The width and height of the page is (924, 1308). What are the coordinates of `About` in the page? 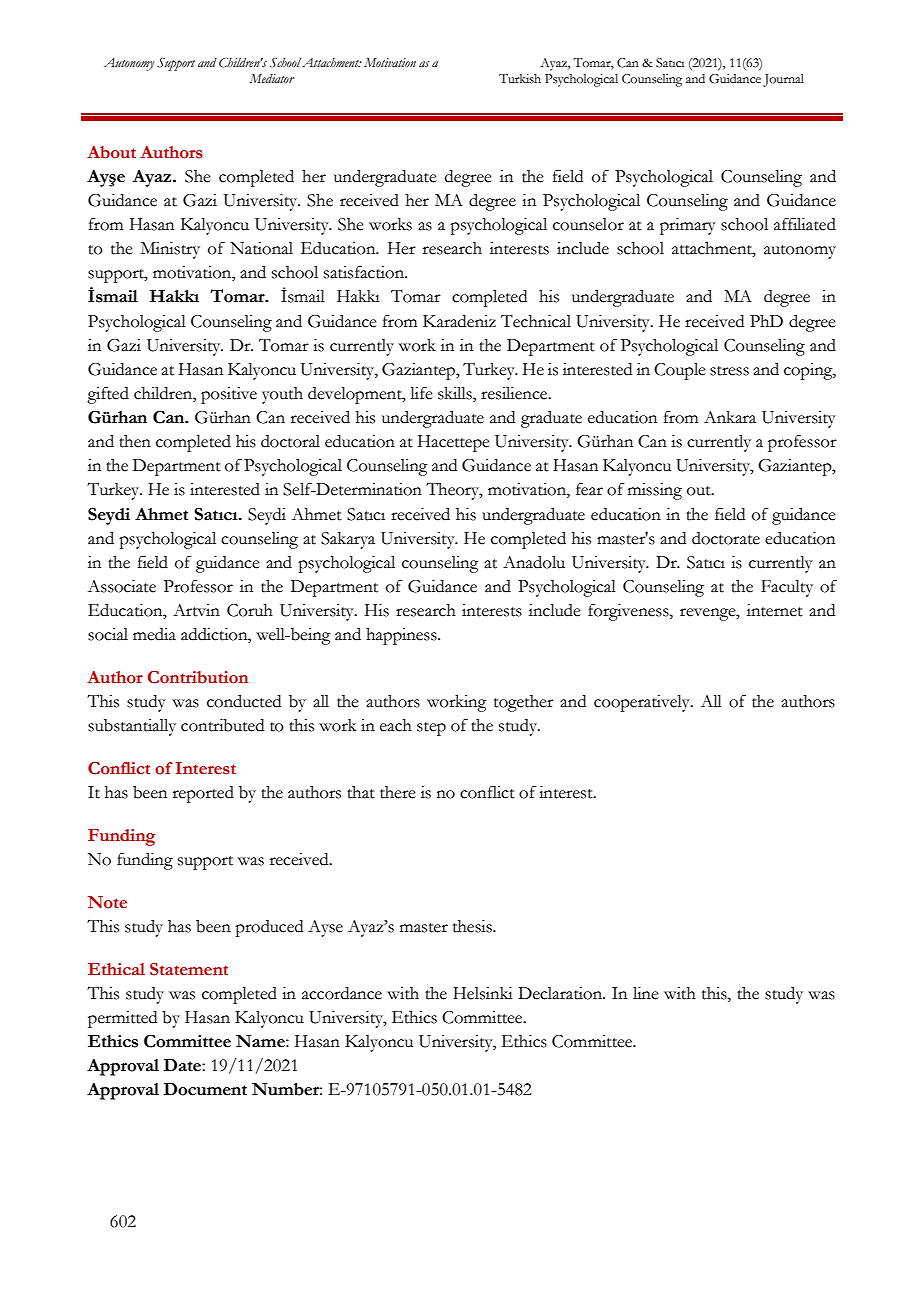 It's located at (111, 152).
